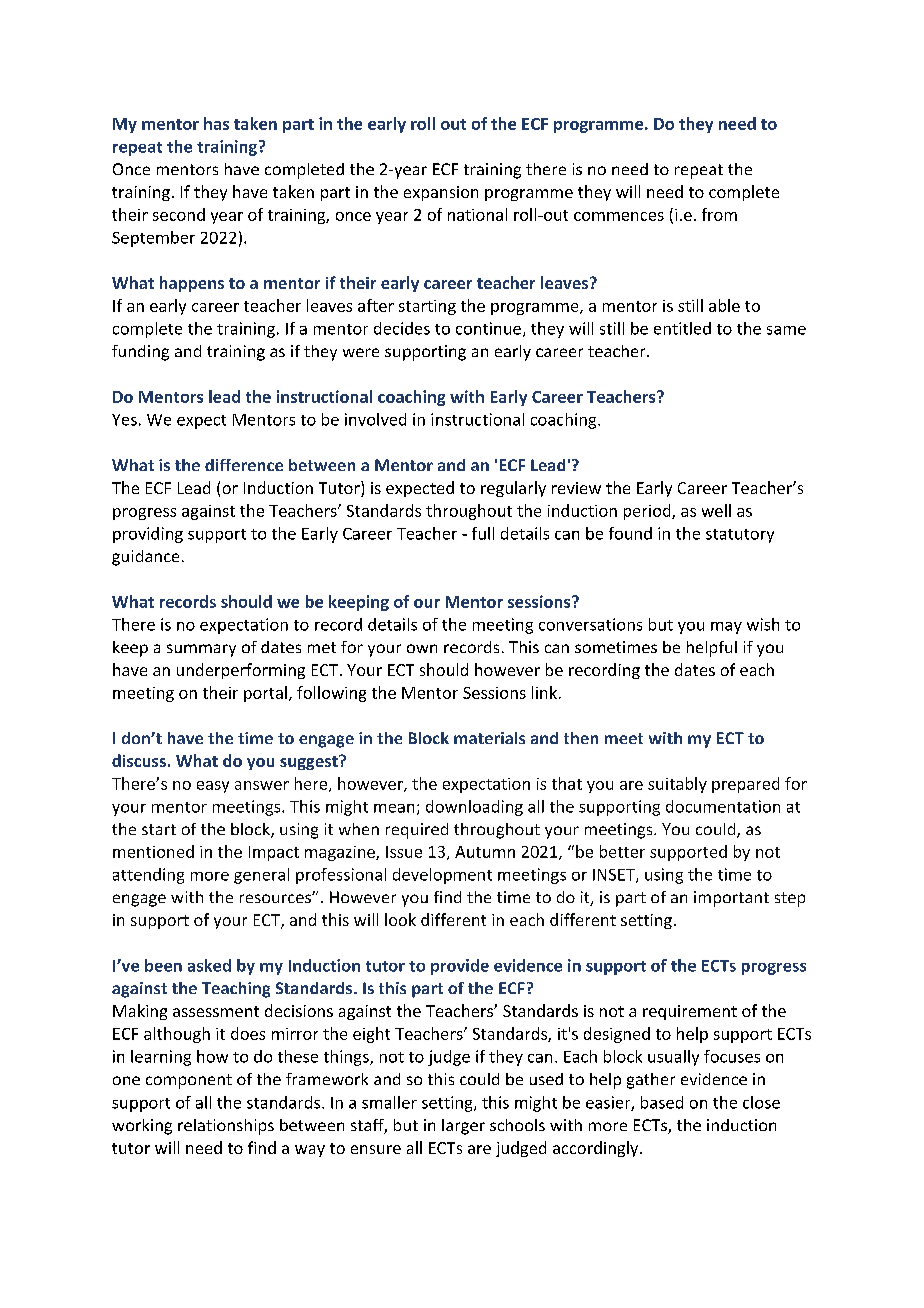 Image resolution: width=924 pixels, height=1308 pixels. Describe the element at coordinates (226, 1127) in the screenshot. I see `relationships` at that location.
